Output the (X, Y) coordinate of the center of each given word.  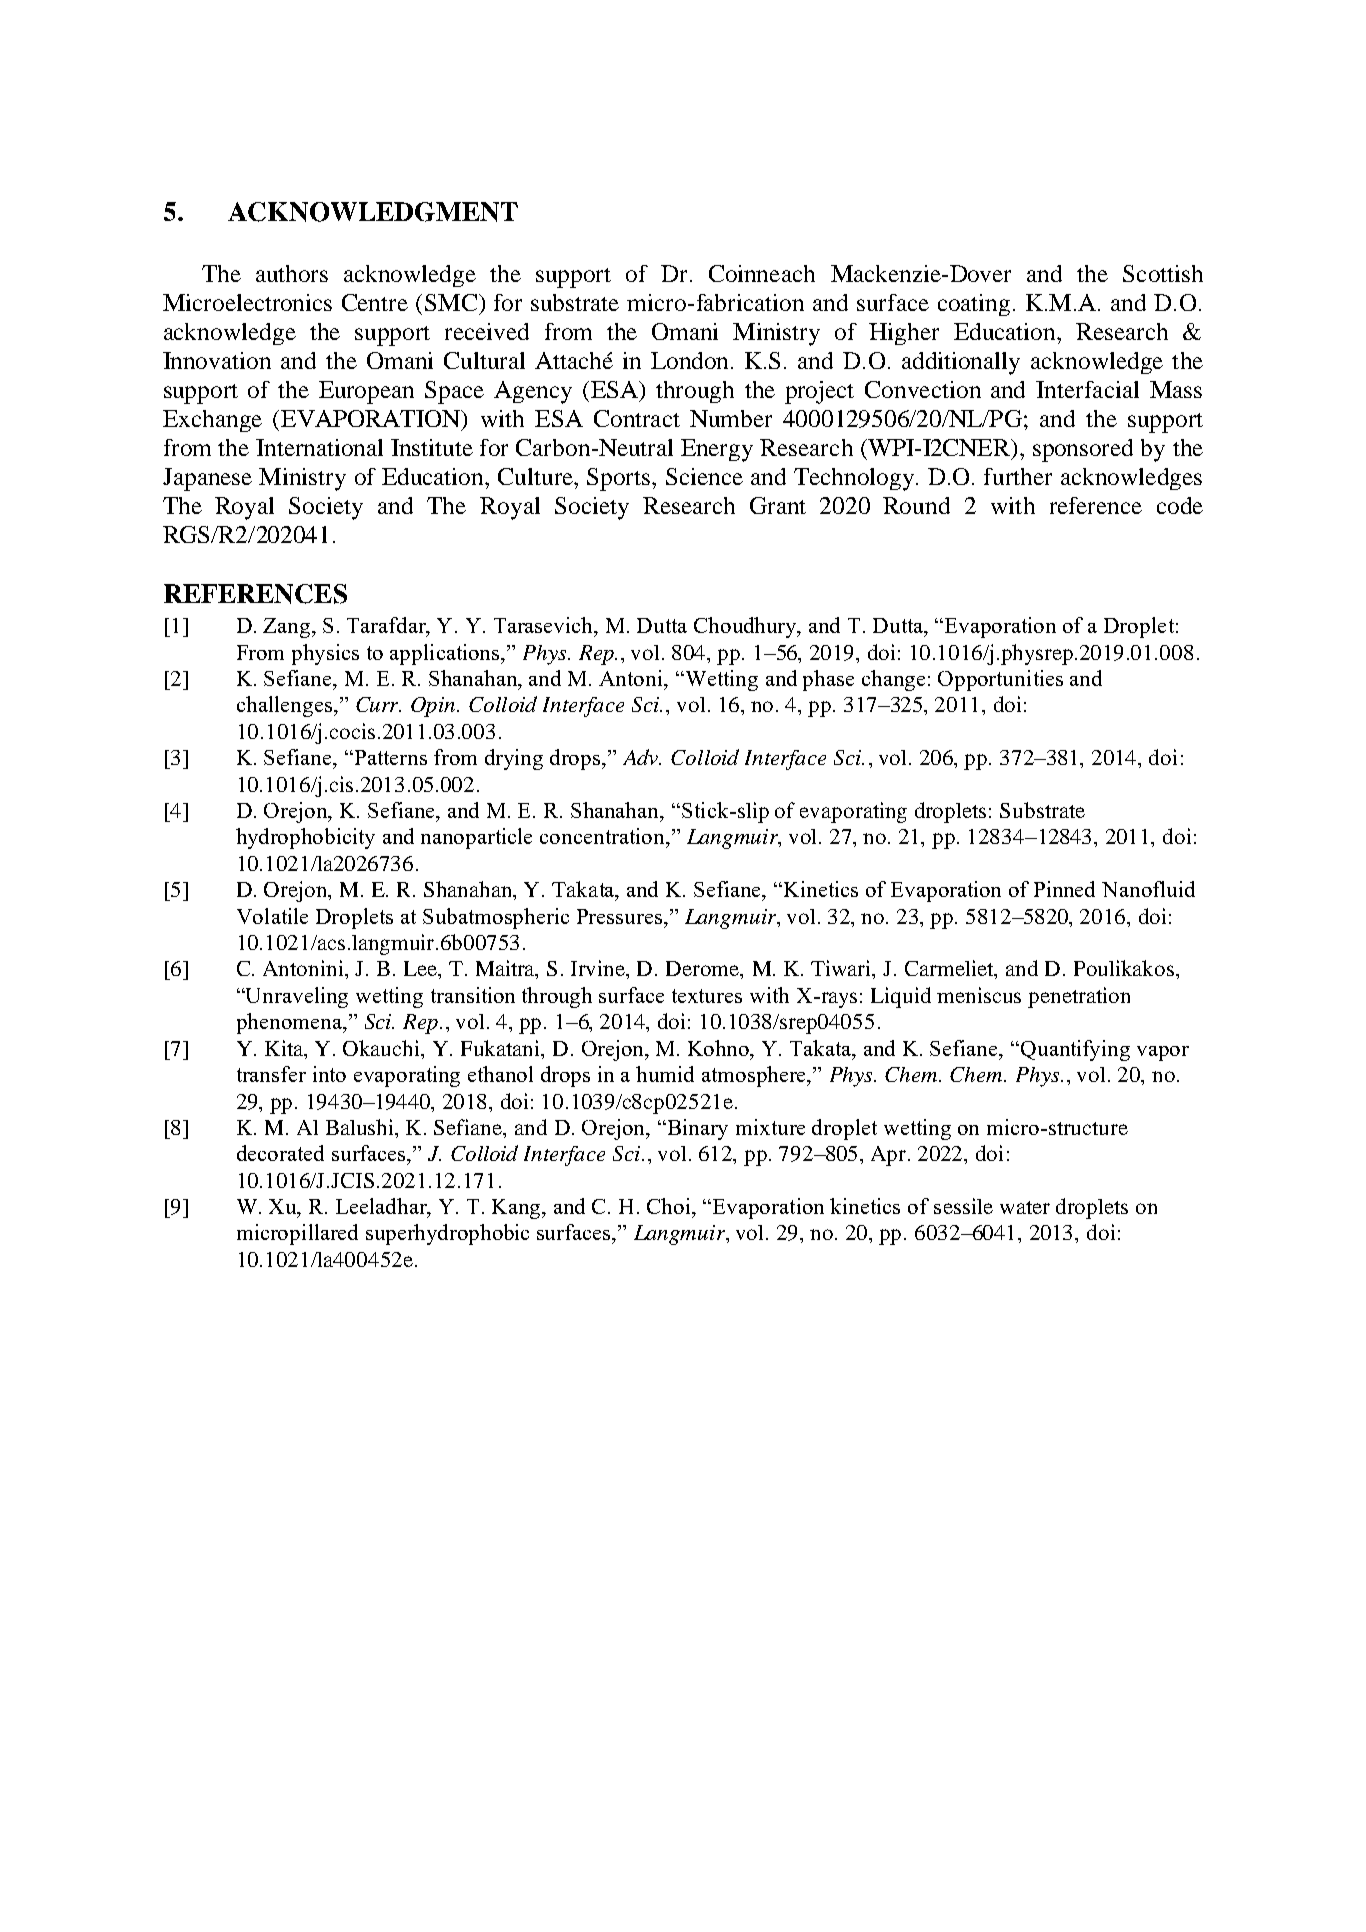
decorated (280, 1153)
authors (292, 273)
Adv (642, 757)
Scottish (1163, 273)
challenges (286, 706)
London (689, 360)
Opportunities (1000, 680)
